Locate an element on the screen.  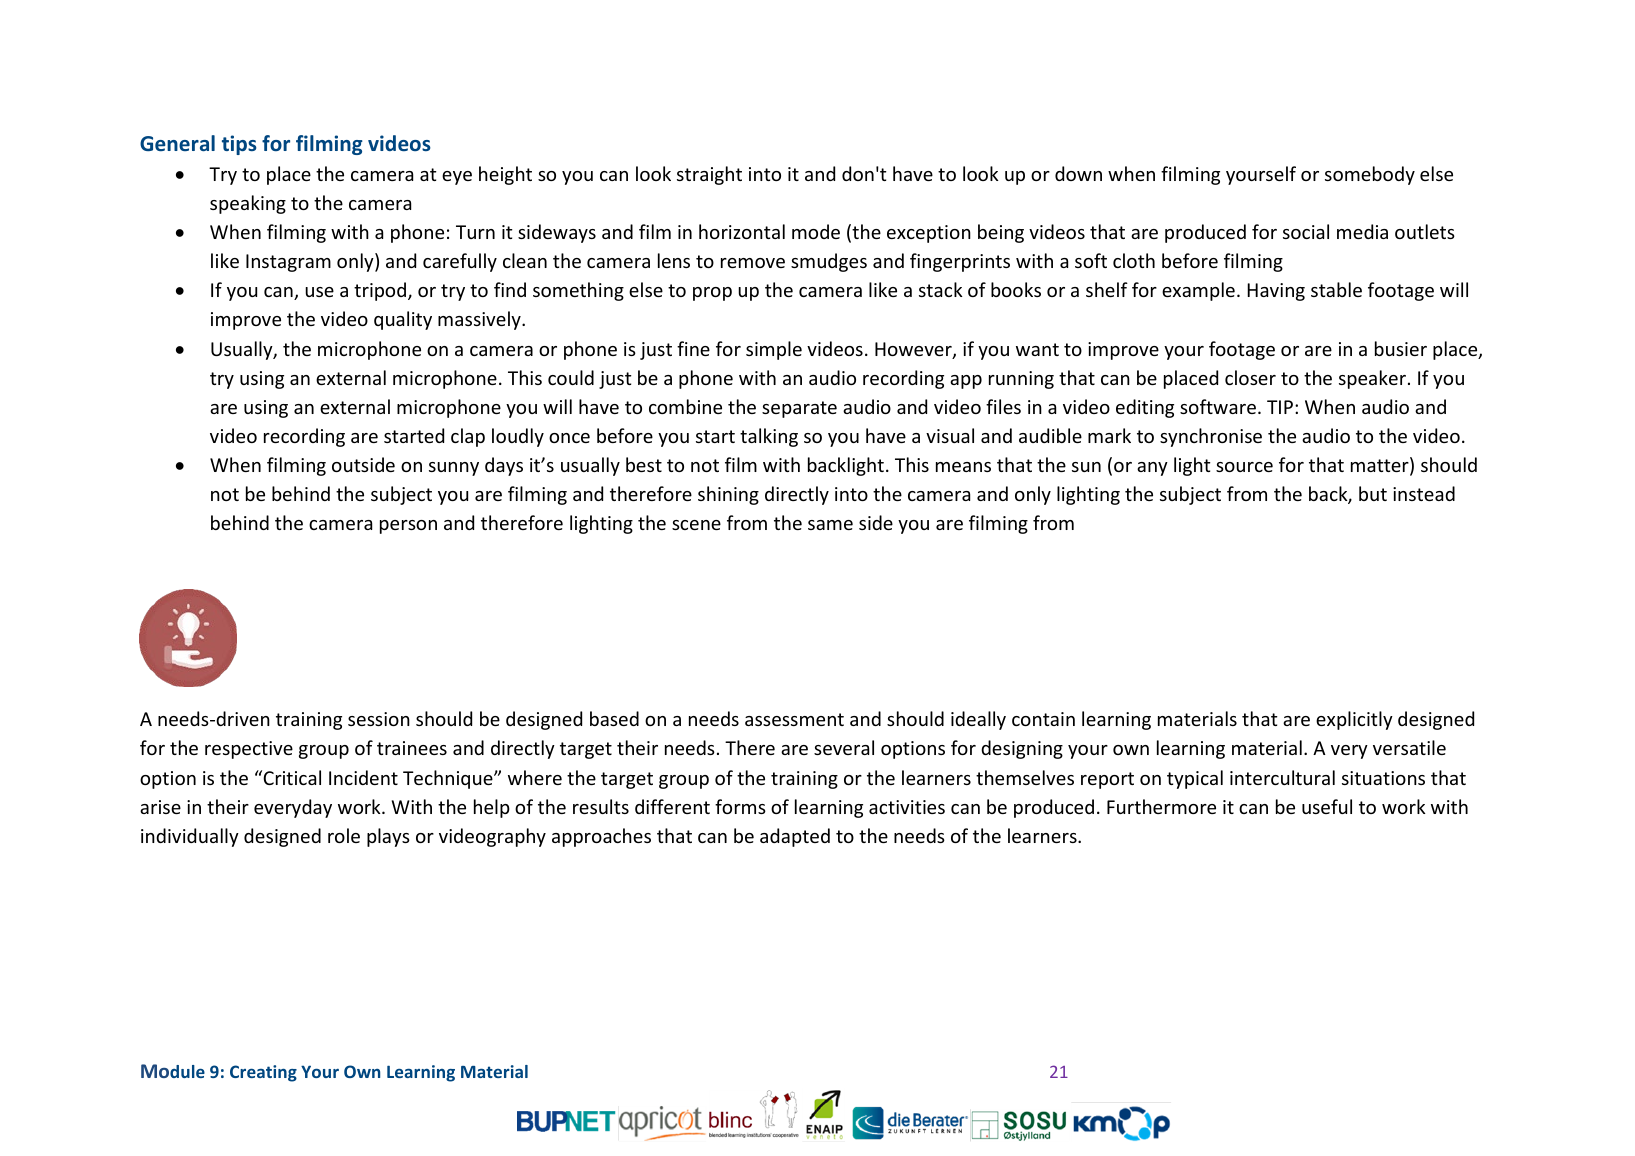
Creating is located at coordinates (263, 1073).
